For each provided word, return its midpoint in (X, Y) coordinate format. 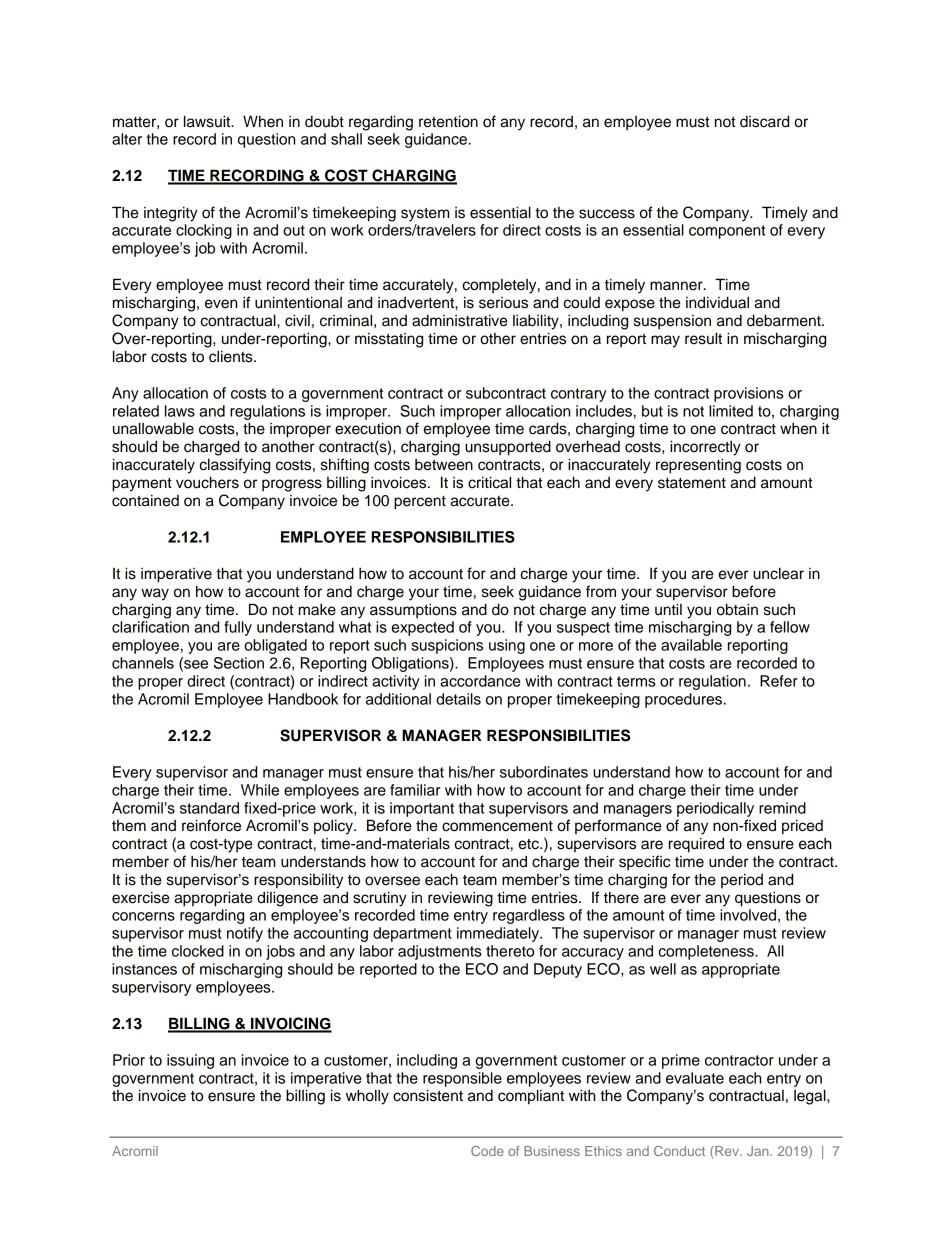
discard (764, 121)
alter (127, 139)
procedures (683, 700)
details (458, 699)
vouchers (207, 482)
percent (420, 503)
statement (692, 483)
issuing (190, 1061)
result (703, 338)
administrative (459, 320)
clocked (198, 951)
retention (448, 121)
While (260, 790)
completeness (707, 952)
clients (232, 356)
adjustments (440, 952)
